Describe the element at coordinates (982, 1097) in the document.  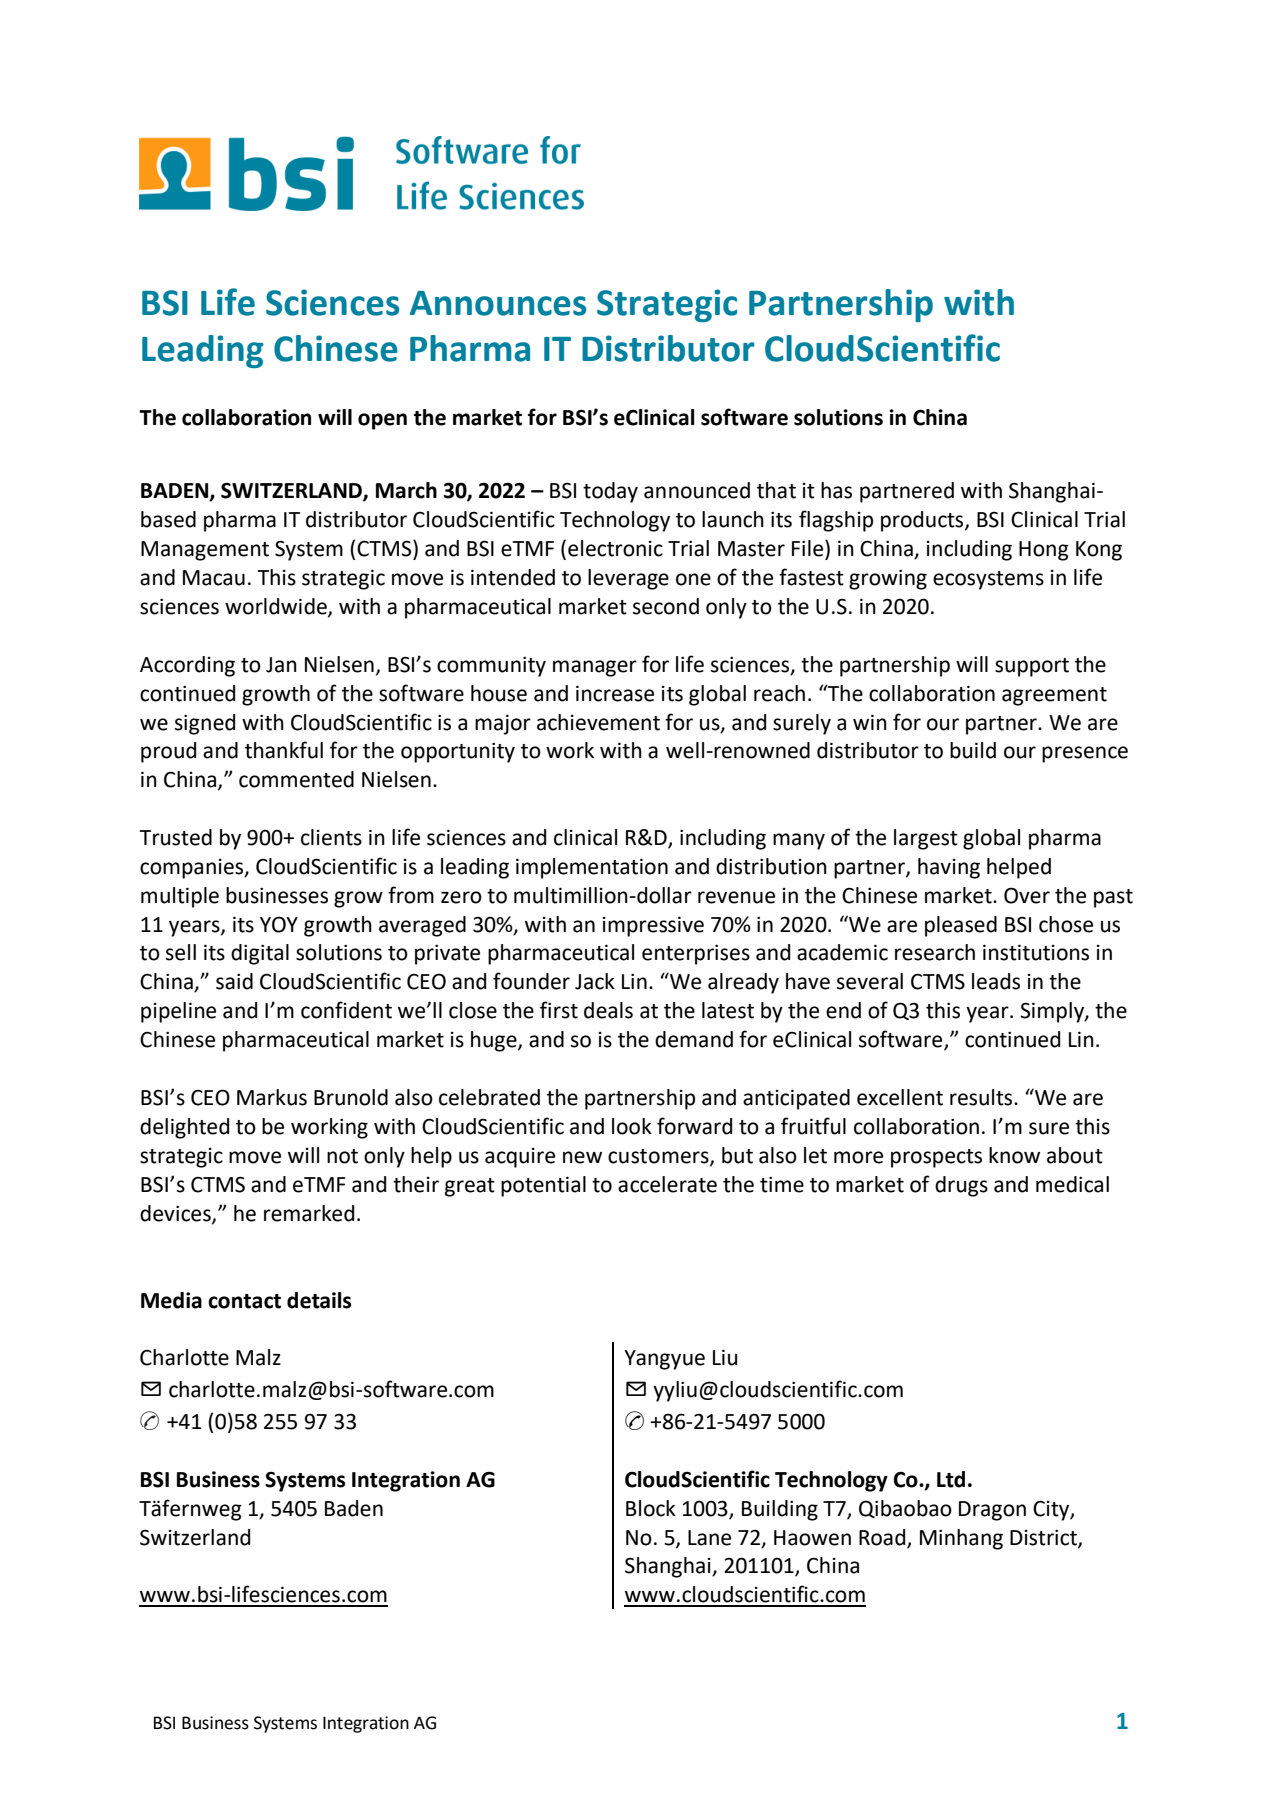
I see `results` at that location.
